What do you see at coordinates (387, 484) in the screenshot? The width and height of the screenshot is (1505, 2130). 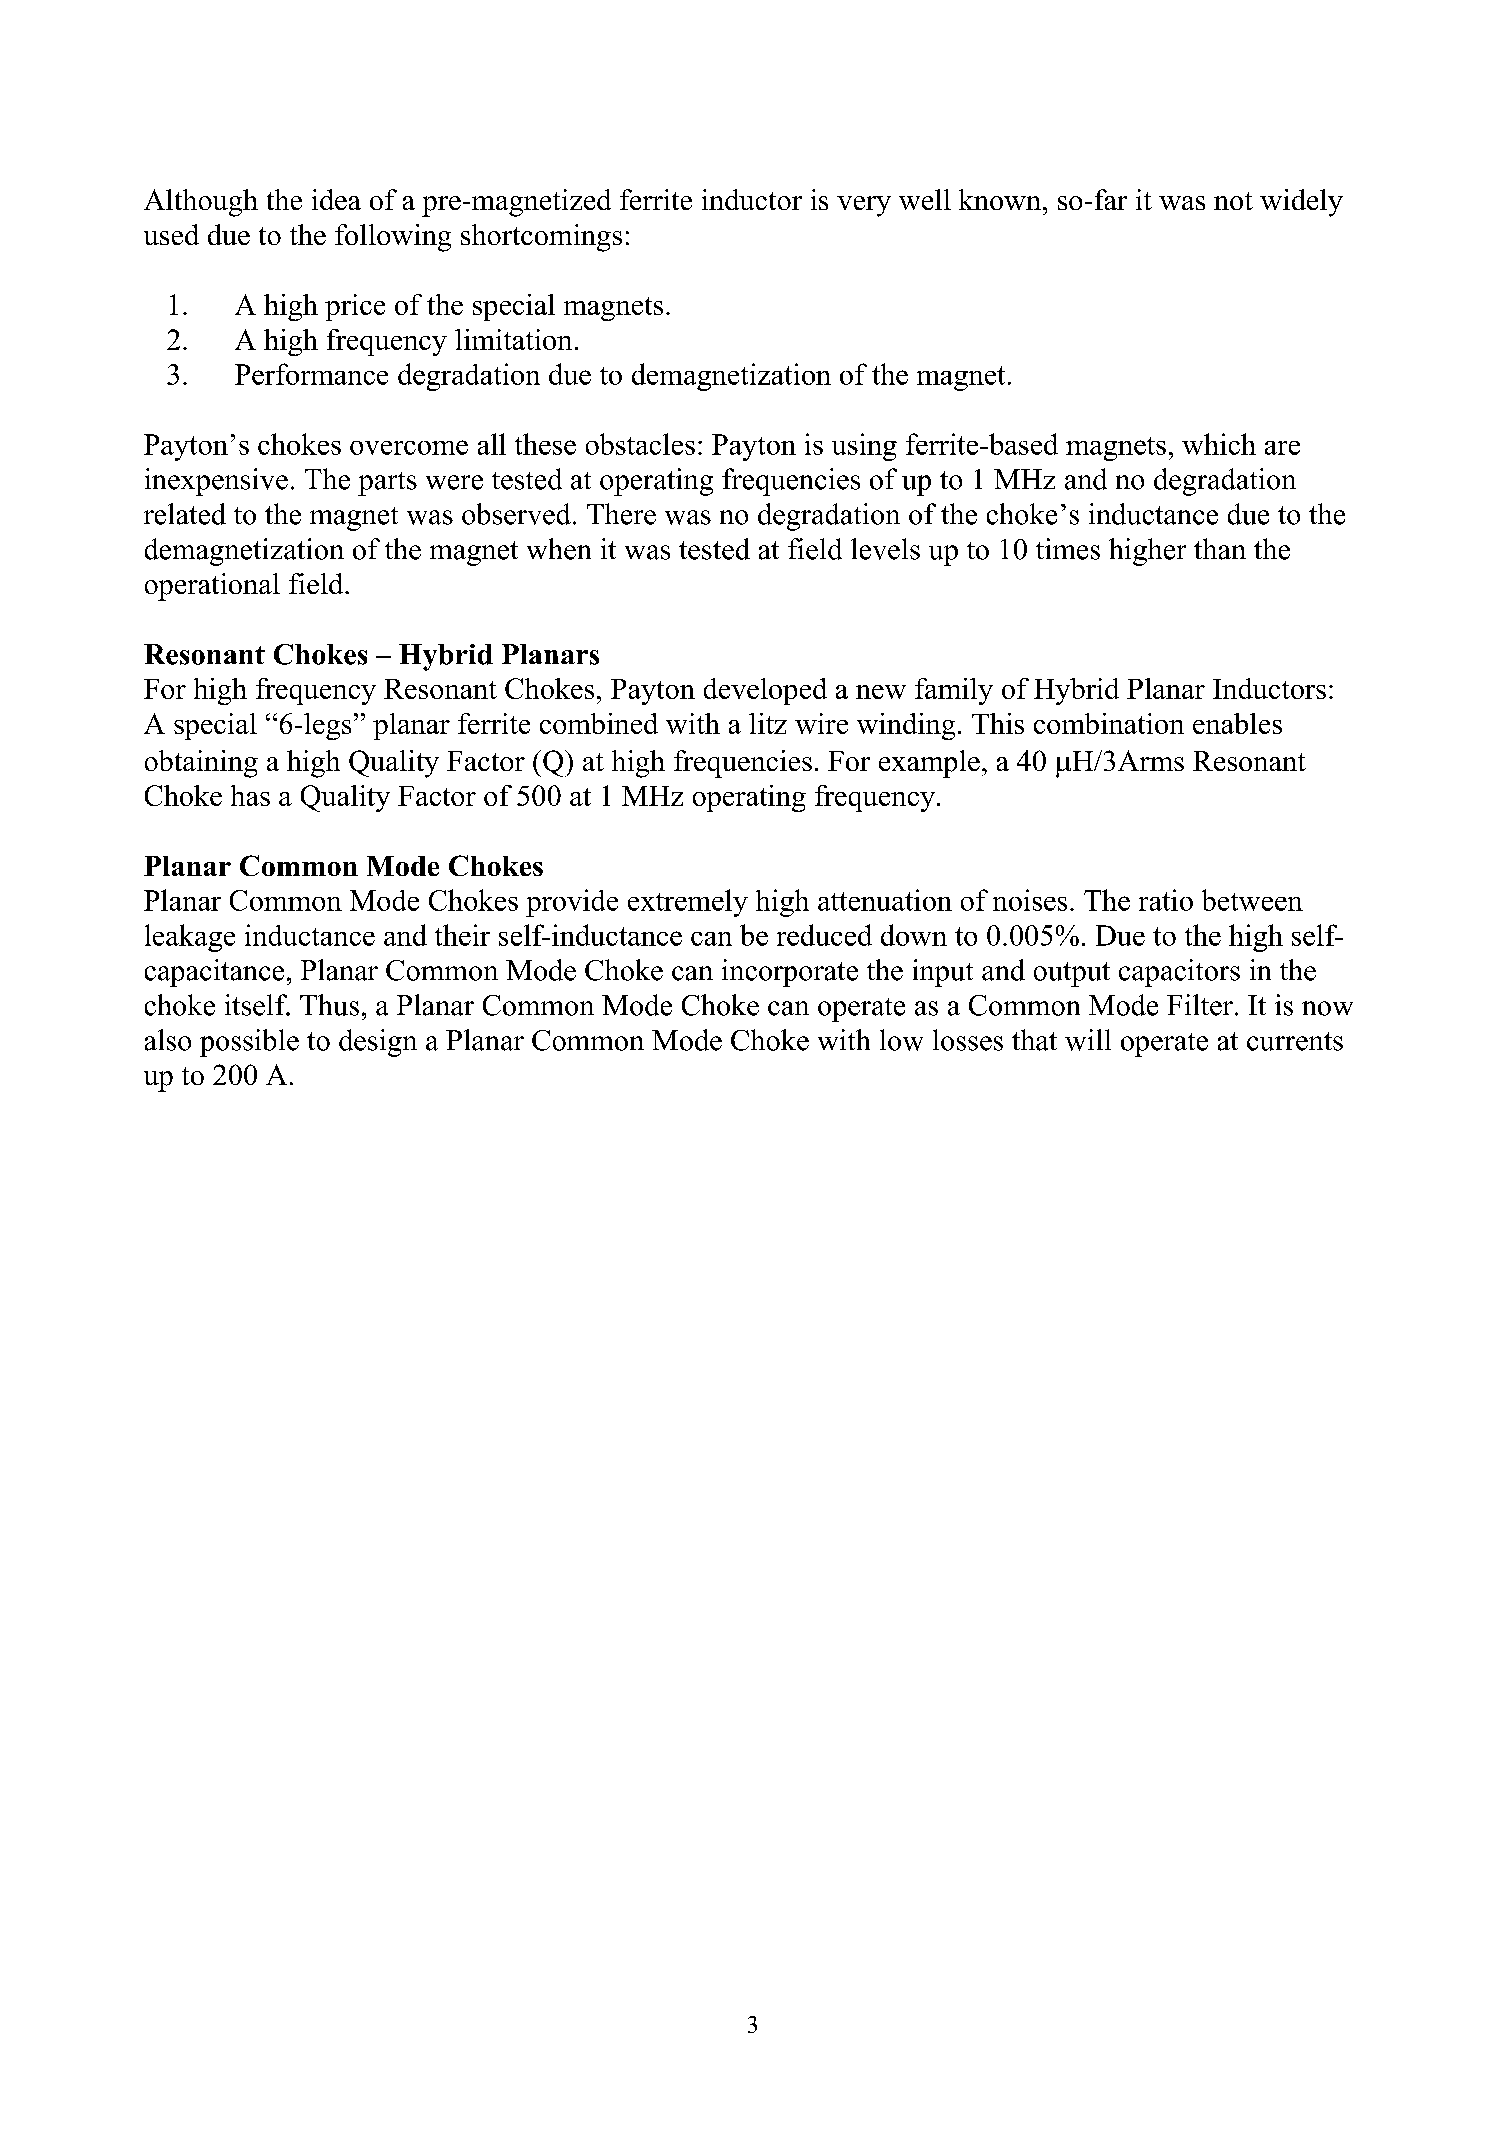 I see `parts` at bounding box center [387, 484].
